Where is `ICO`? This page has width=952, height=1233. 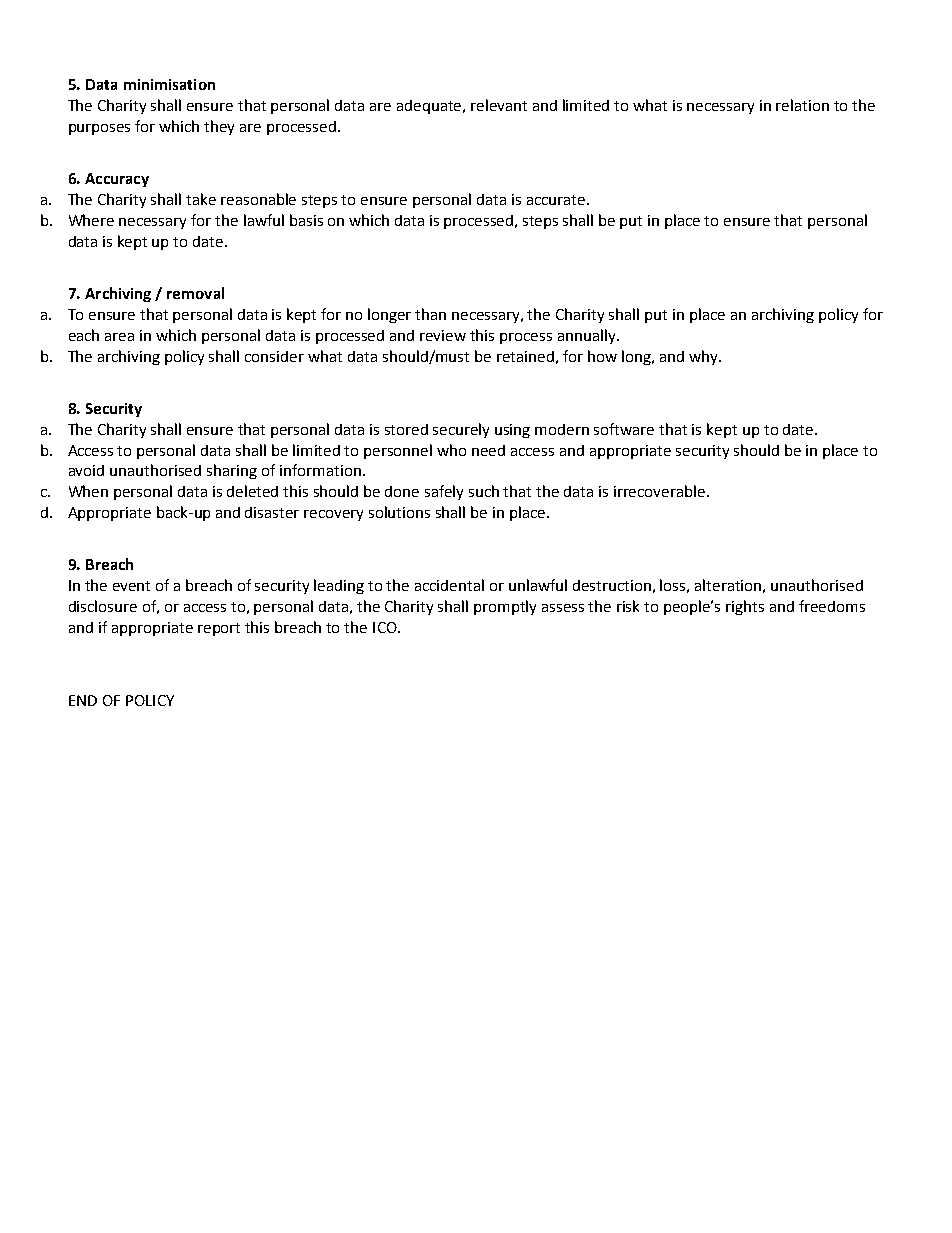
ICO is located at coordinates (386, 627).
